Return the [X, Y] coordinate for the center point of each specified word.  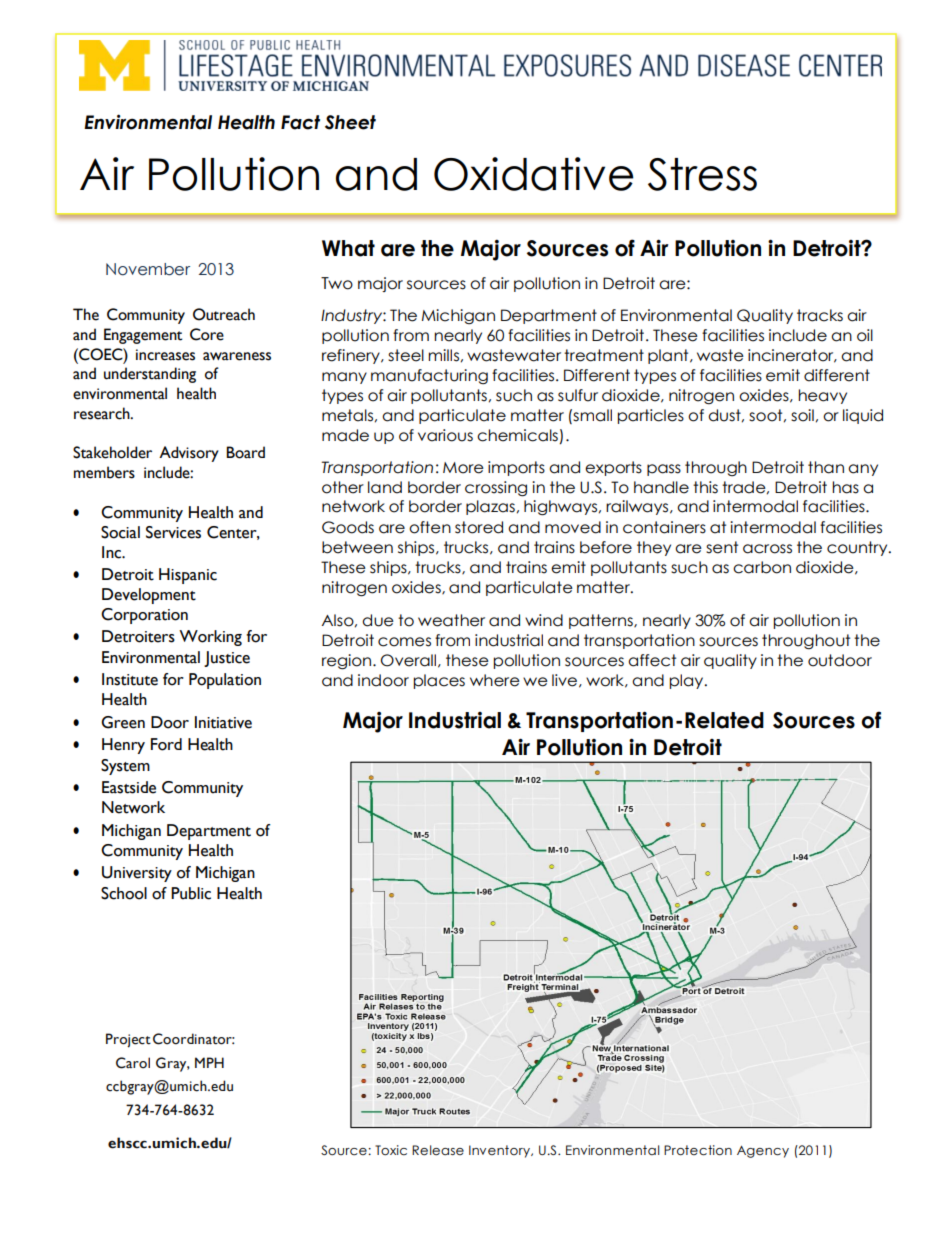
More [463, 468]
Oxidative [534, 174]
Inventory [500, 1151]
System [125, 767]
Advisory [189, 454]
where [495, 680]
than [826, 467]
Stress [702, 174]
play [688, 681]
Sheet [350, 122]
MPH [209, 1062]
